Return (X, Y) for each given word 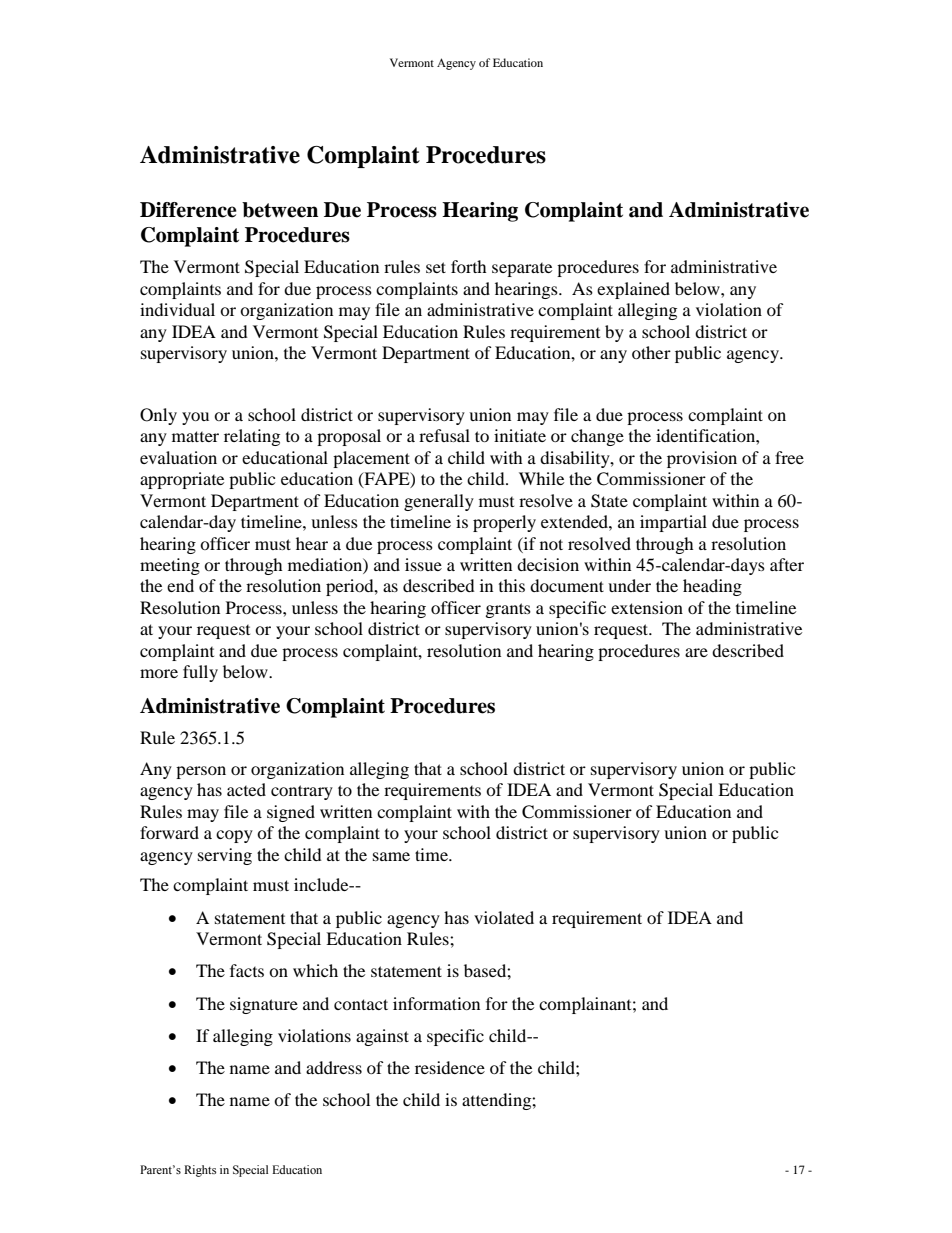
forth (469, 266)
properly (504, 523)
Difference (188, 210)
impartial (673, 523)
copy (234, 836)
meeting (170, 566)
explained (633, 290)
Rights (200, 1171)
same (391, 856)
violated (504, 917)
